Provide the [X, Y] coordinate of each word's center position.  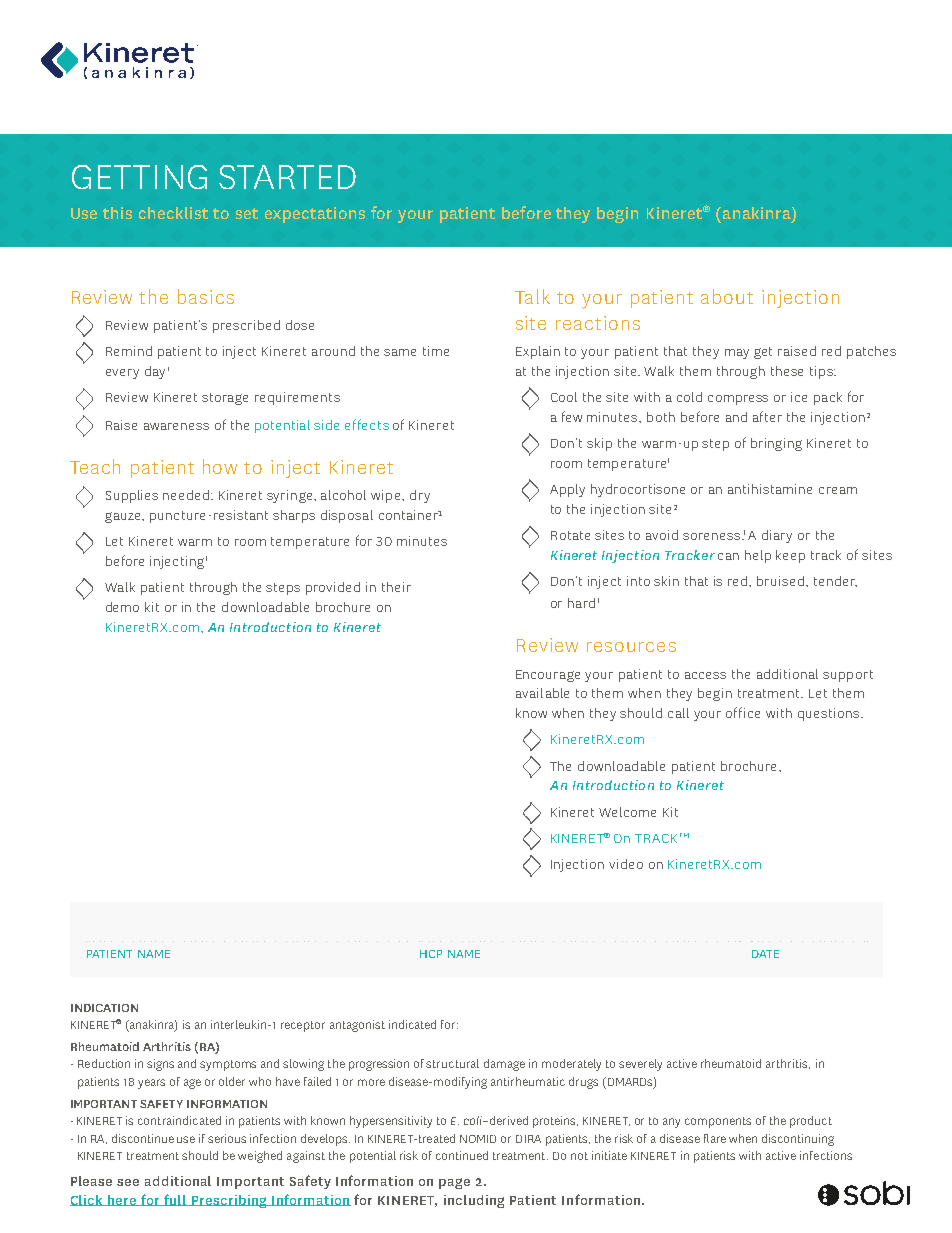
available [542, 693]
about [727, 296]
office [743, 712]
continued [462, 1155]
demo [122, 607]
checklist [173, 213]
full [175, 1200]
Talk [532, 296]
